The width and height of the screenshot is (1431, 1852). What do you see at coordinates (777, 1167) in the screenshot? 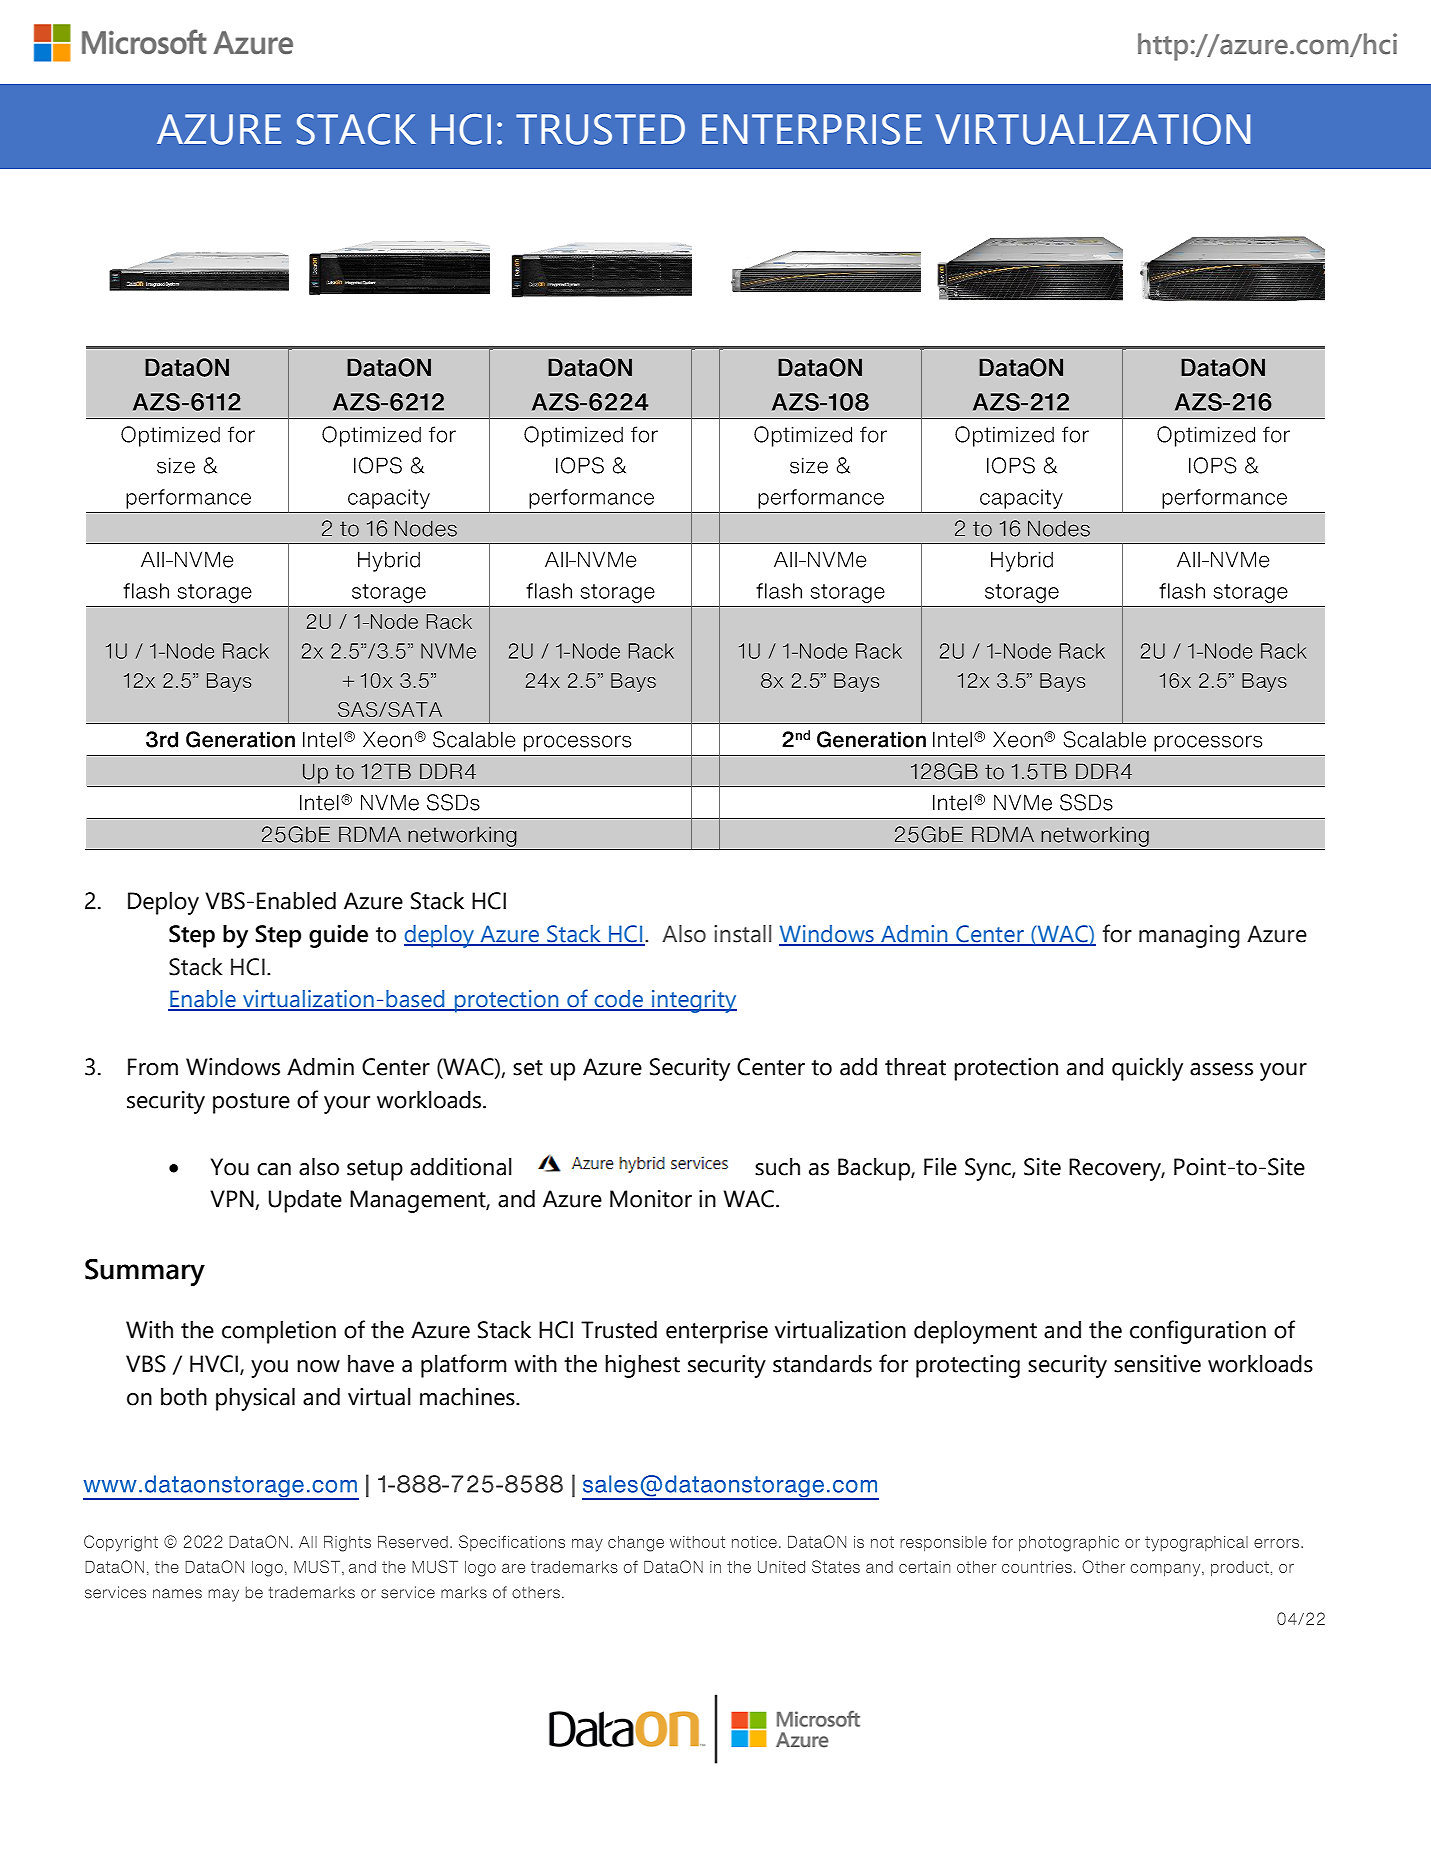
I see `such` at bounding box center [777, 1167].
